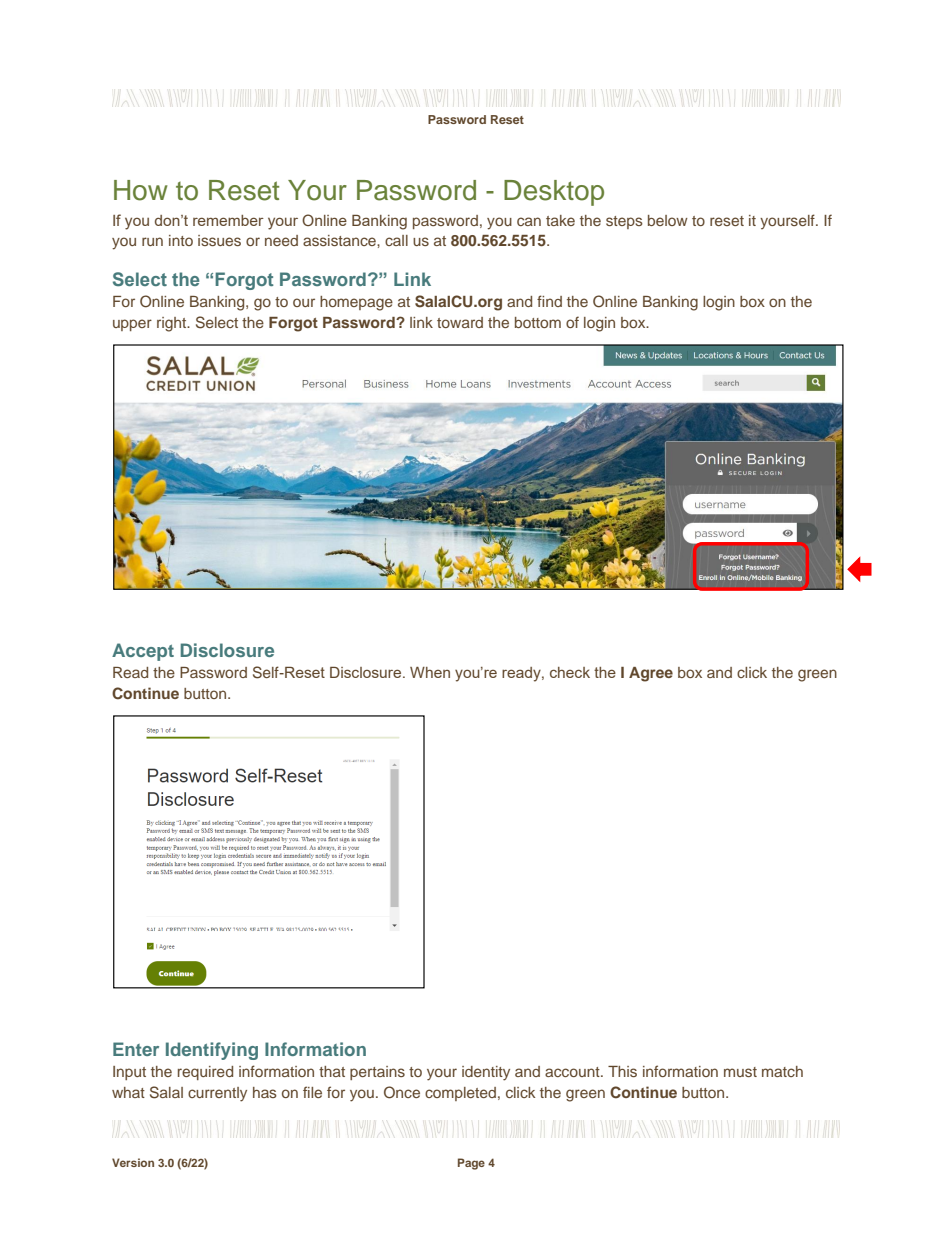 The width and height of the screenshot is (952, 1233). I want to click on currently, so click(217, 1094).
